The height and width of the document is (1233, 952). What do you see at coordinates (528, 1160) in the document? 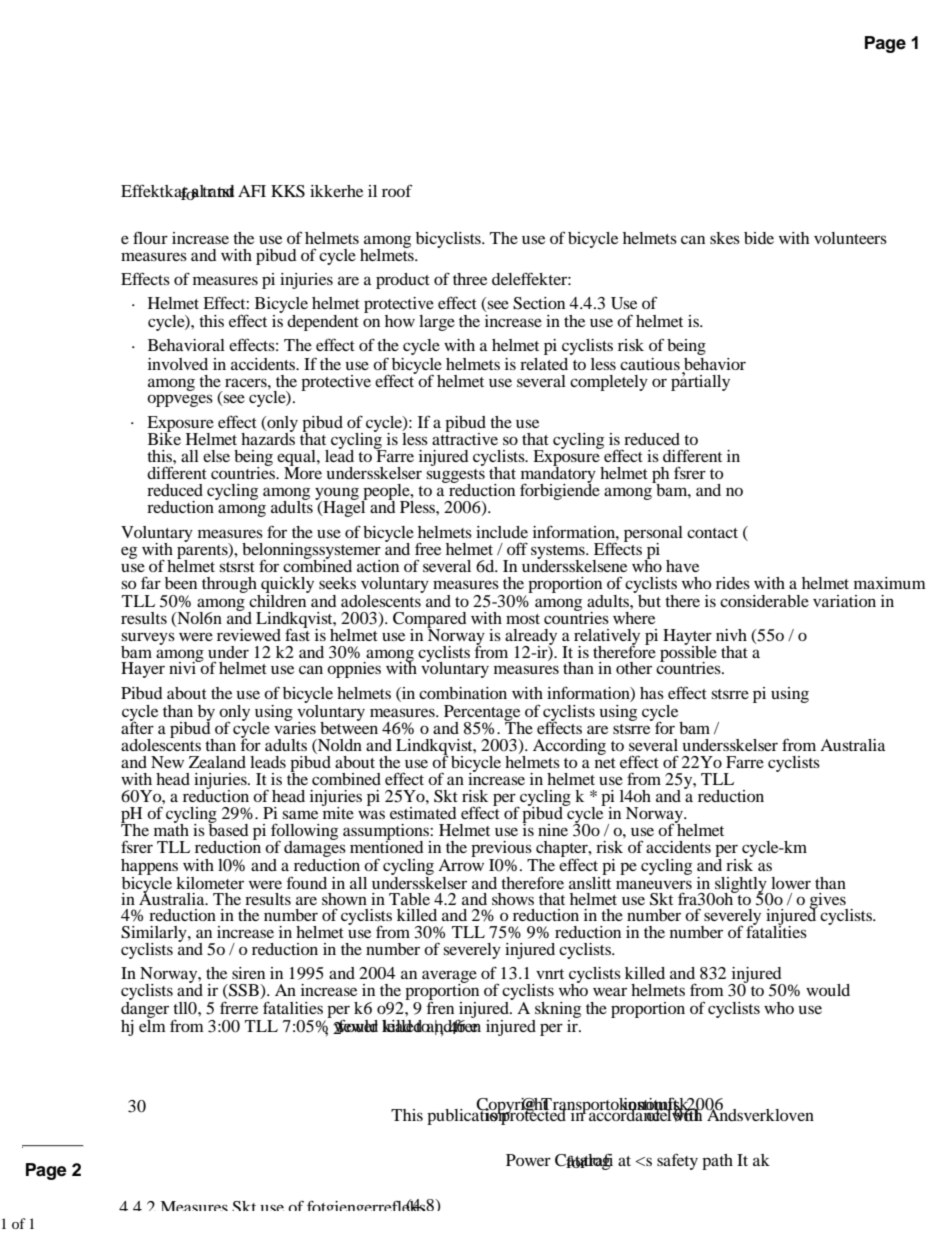
I see `Power` at bounding box center [528, 1160].
